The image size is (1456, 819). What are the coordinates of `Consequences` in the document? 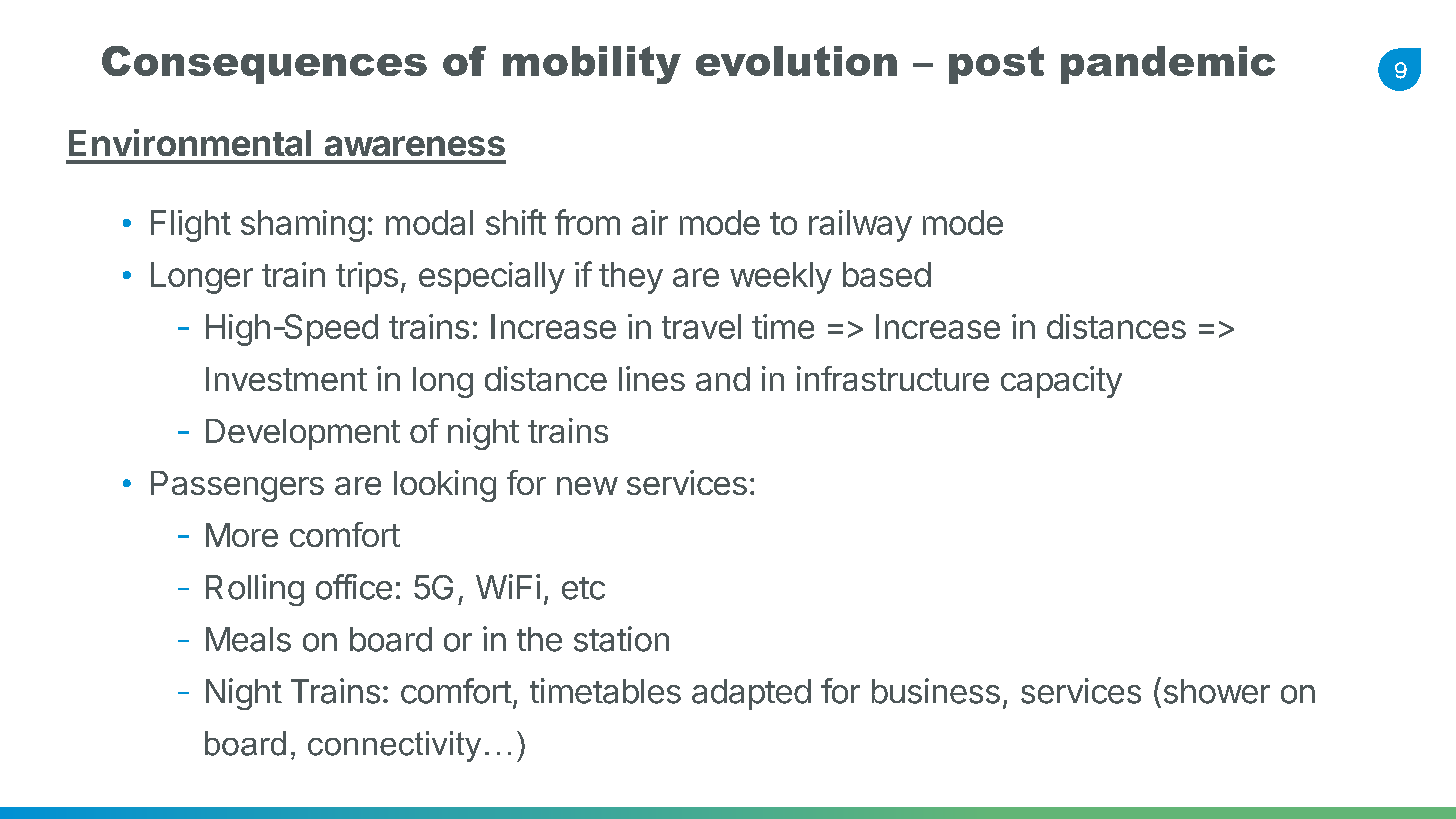 It's located at (264, 65).
